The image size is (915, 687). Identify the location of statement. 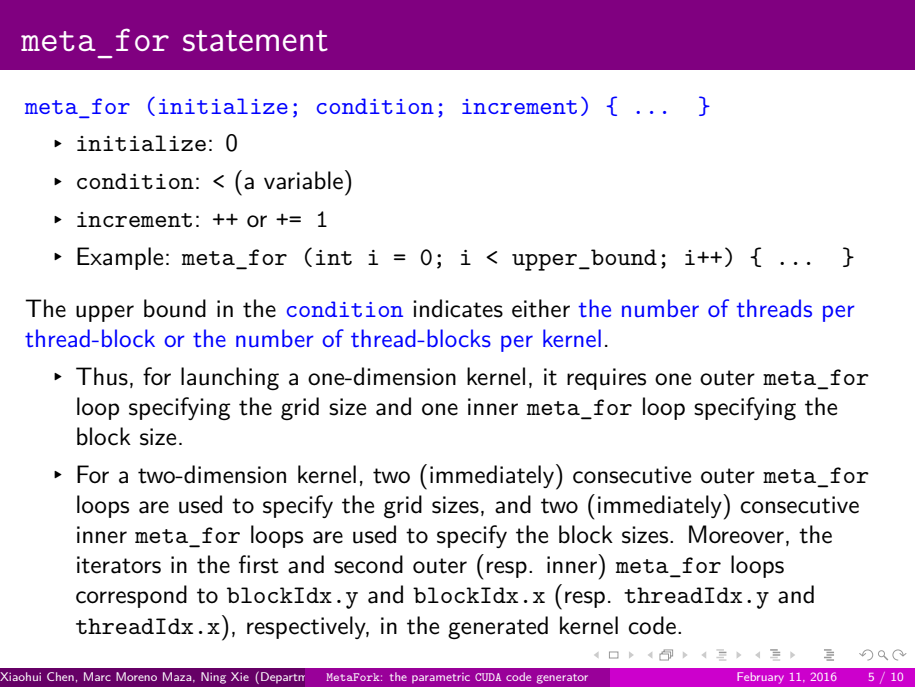
(255, 41).
